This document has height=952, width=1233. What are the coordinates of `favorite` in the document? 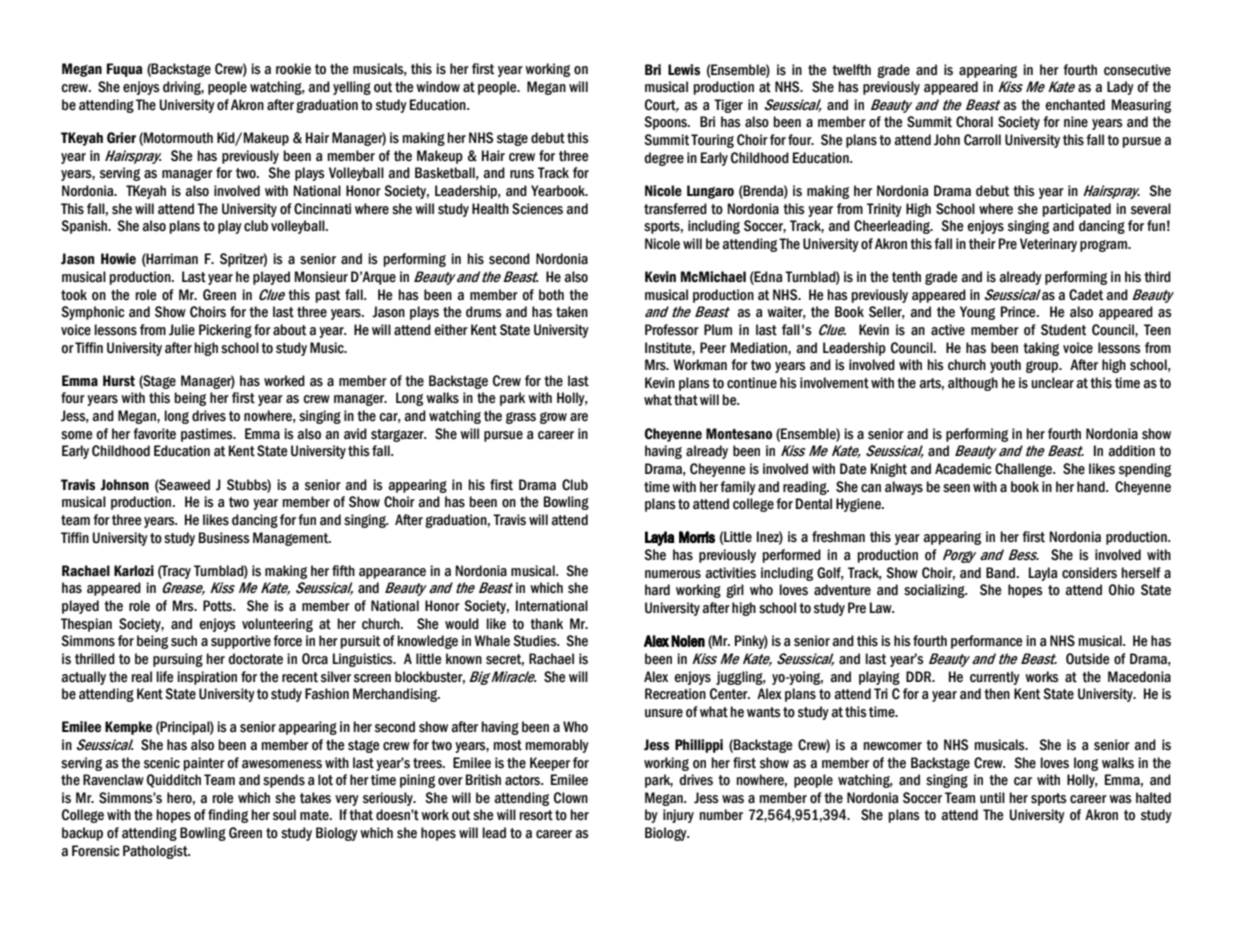 It's located at (154, 434).
